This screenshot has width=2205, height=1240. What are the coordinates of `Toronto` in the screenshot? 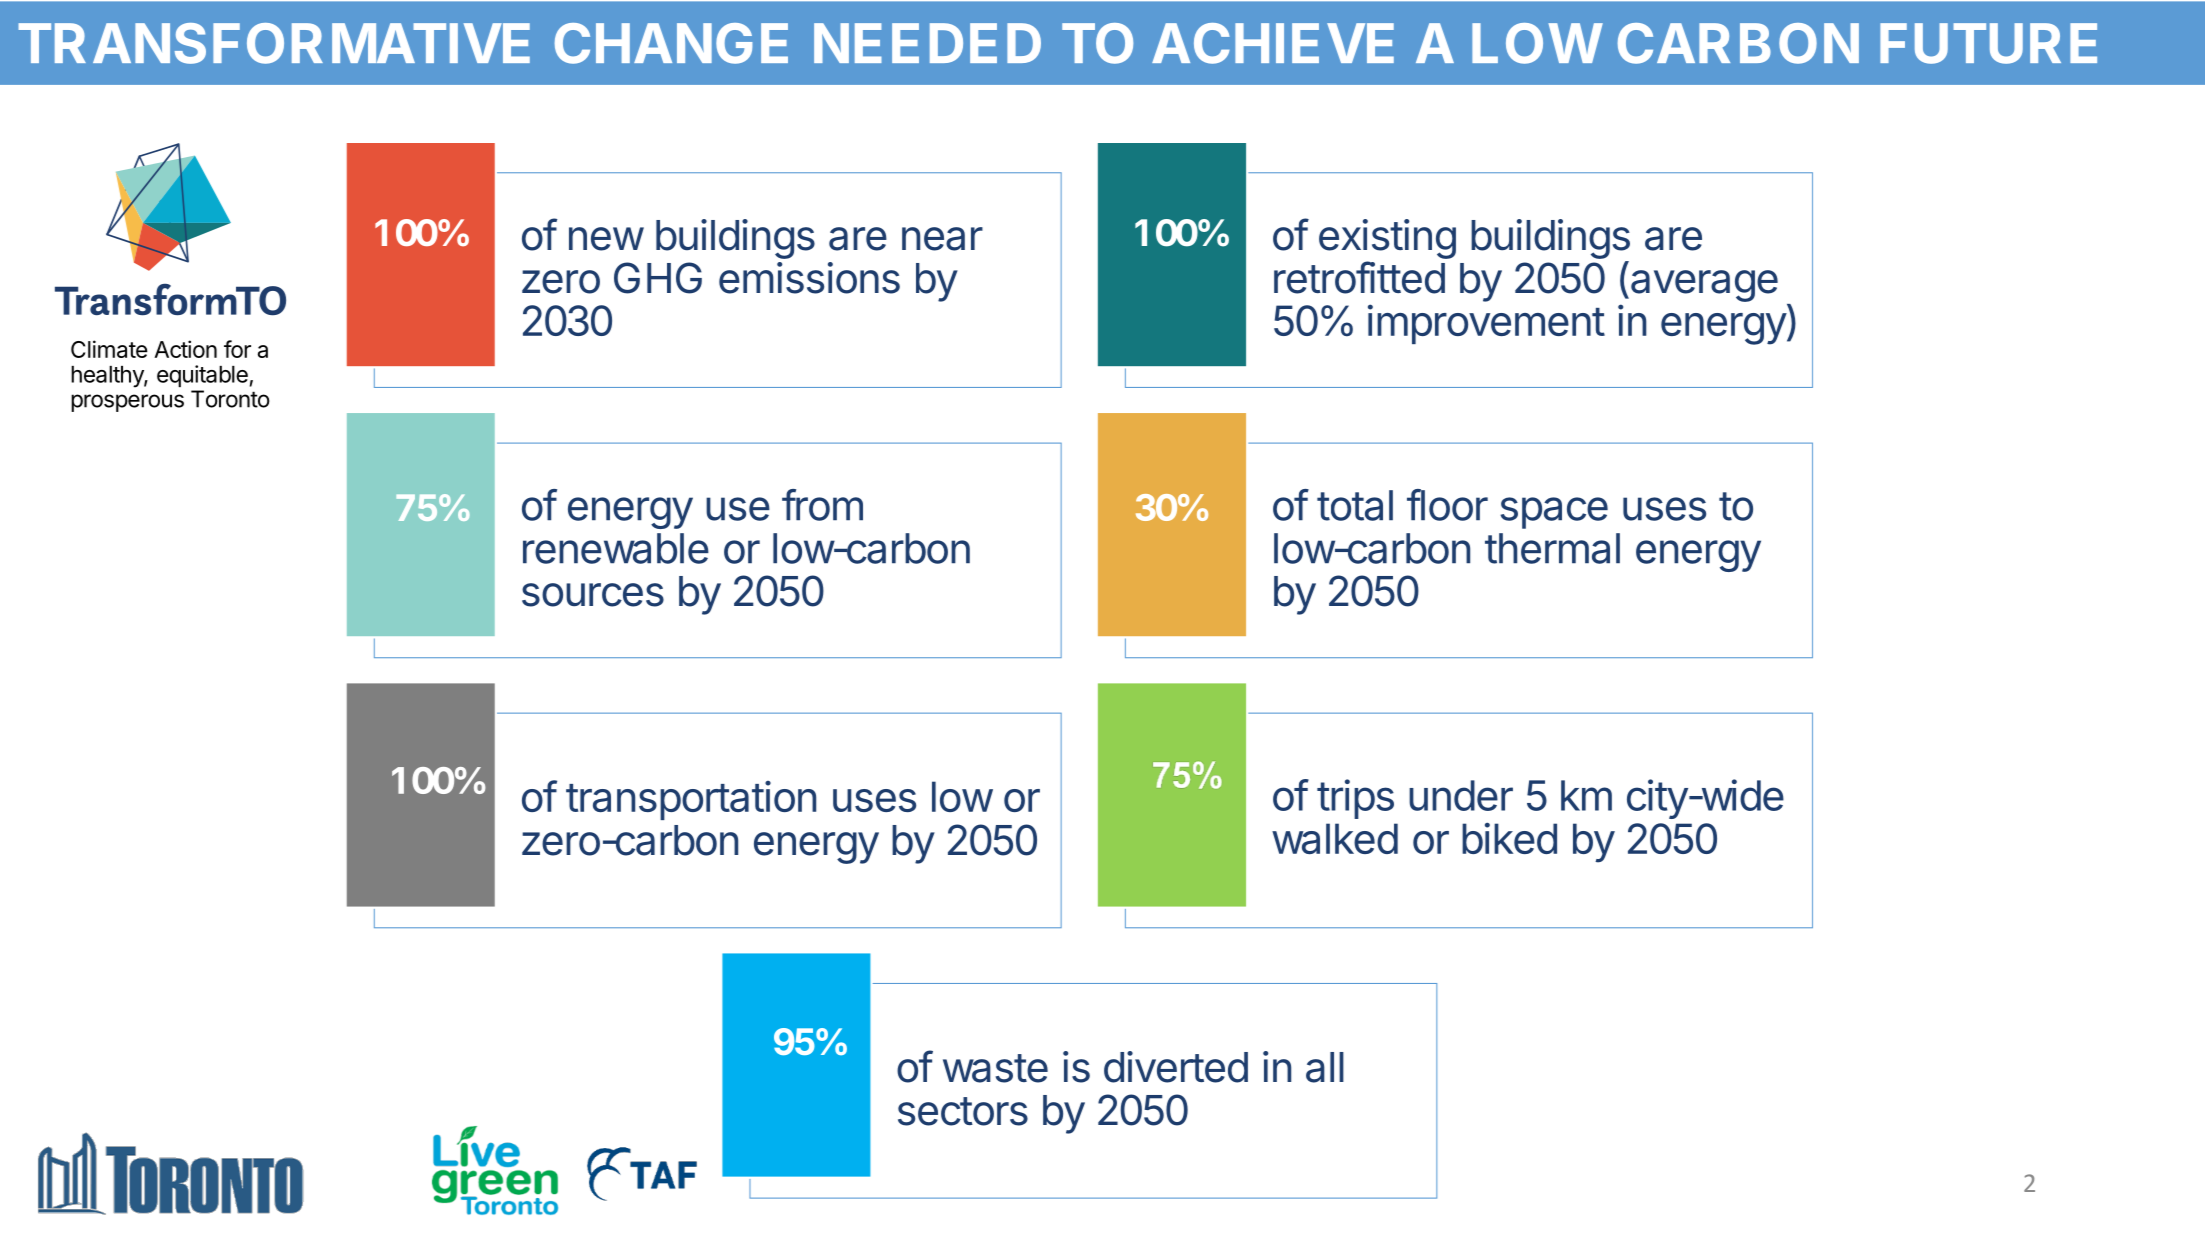 It's located at (230, 399).
